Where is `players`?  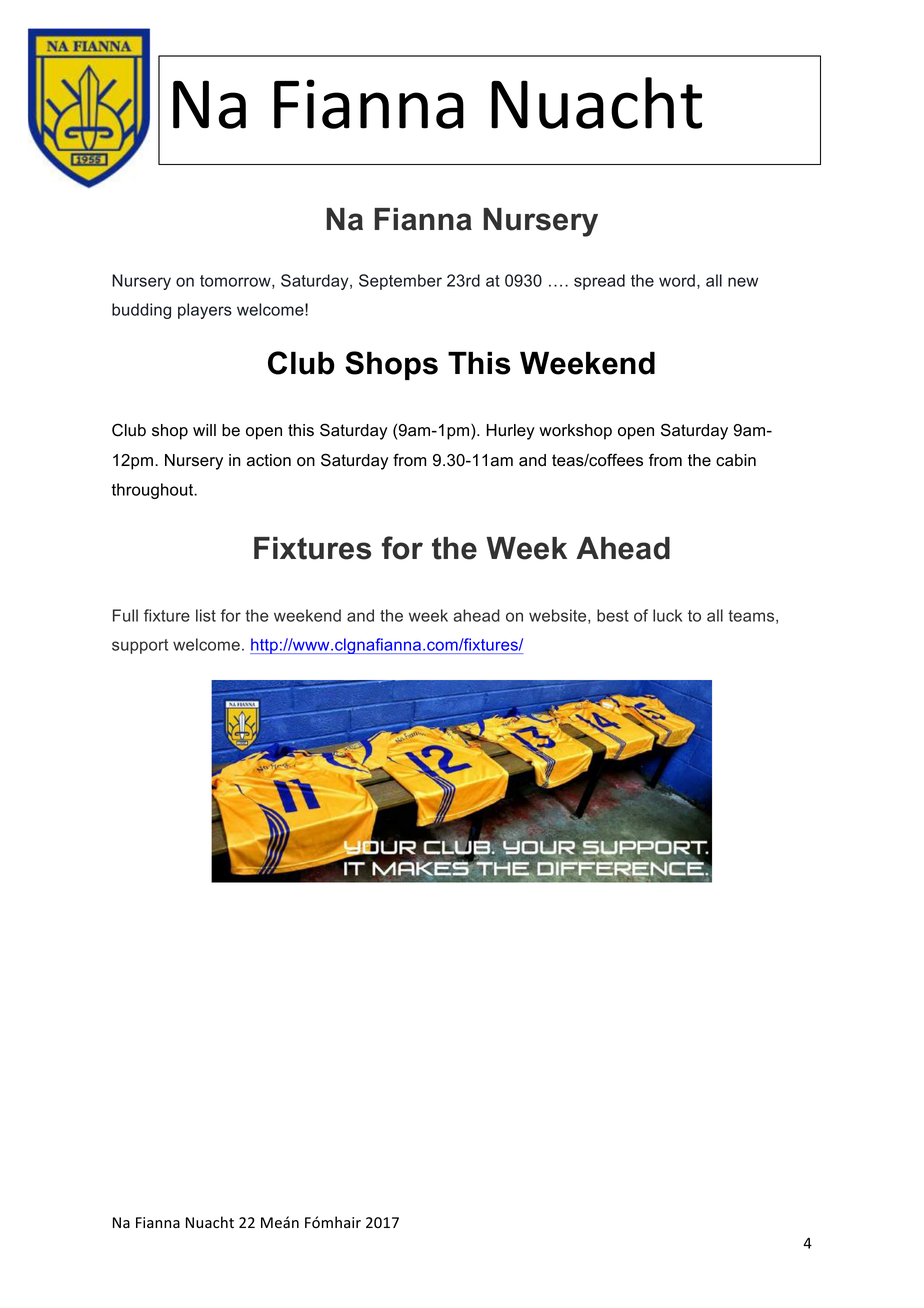 players is located at coordinates (205, 311).
